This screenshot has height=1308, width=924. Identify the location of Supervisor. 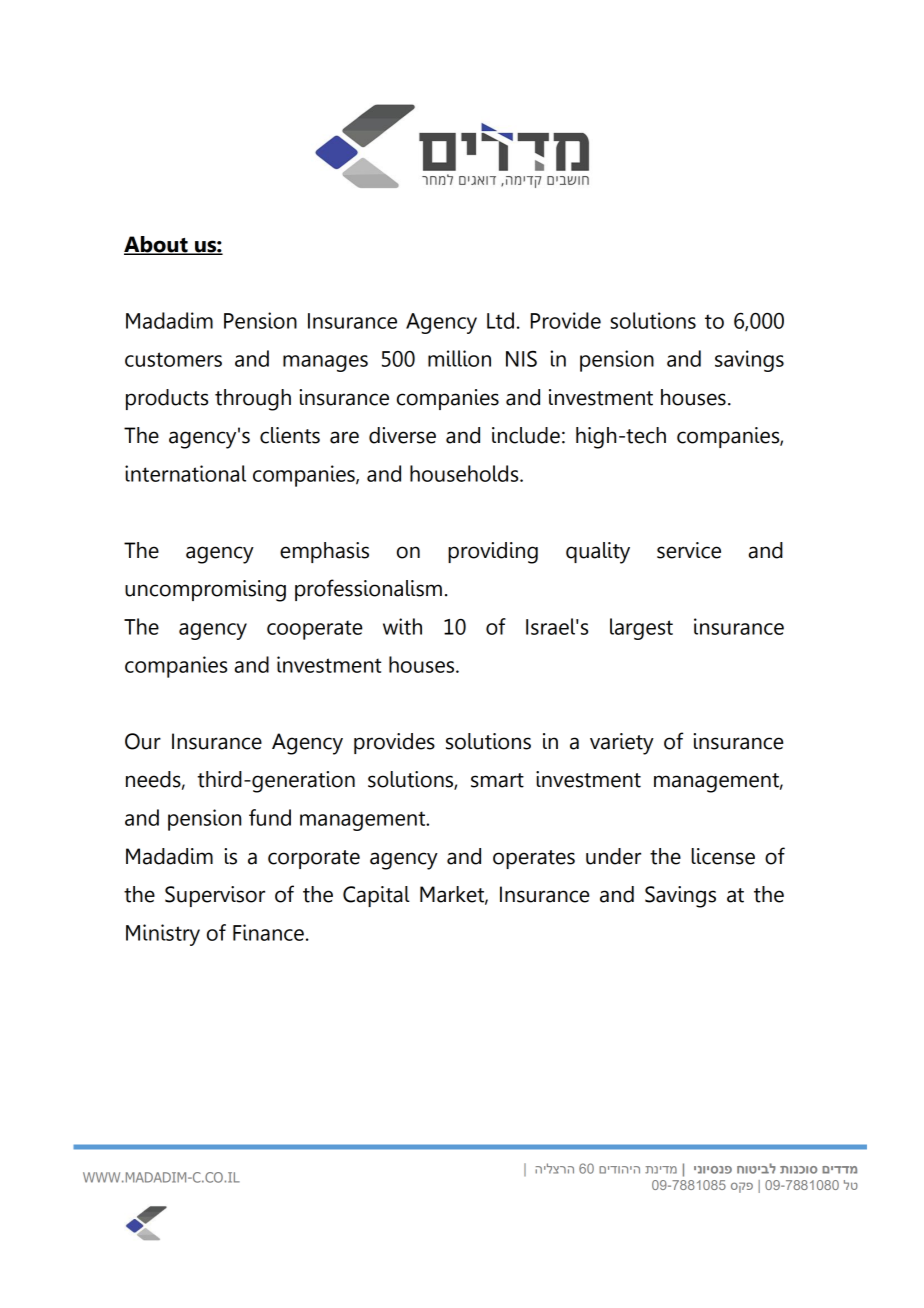
(215, 896).
